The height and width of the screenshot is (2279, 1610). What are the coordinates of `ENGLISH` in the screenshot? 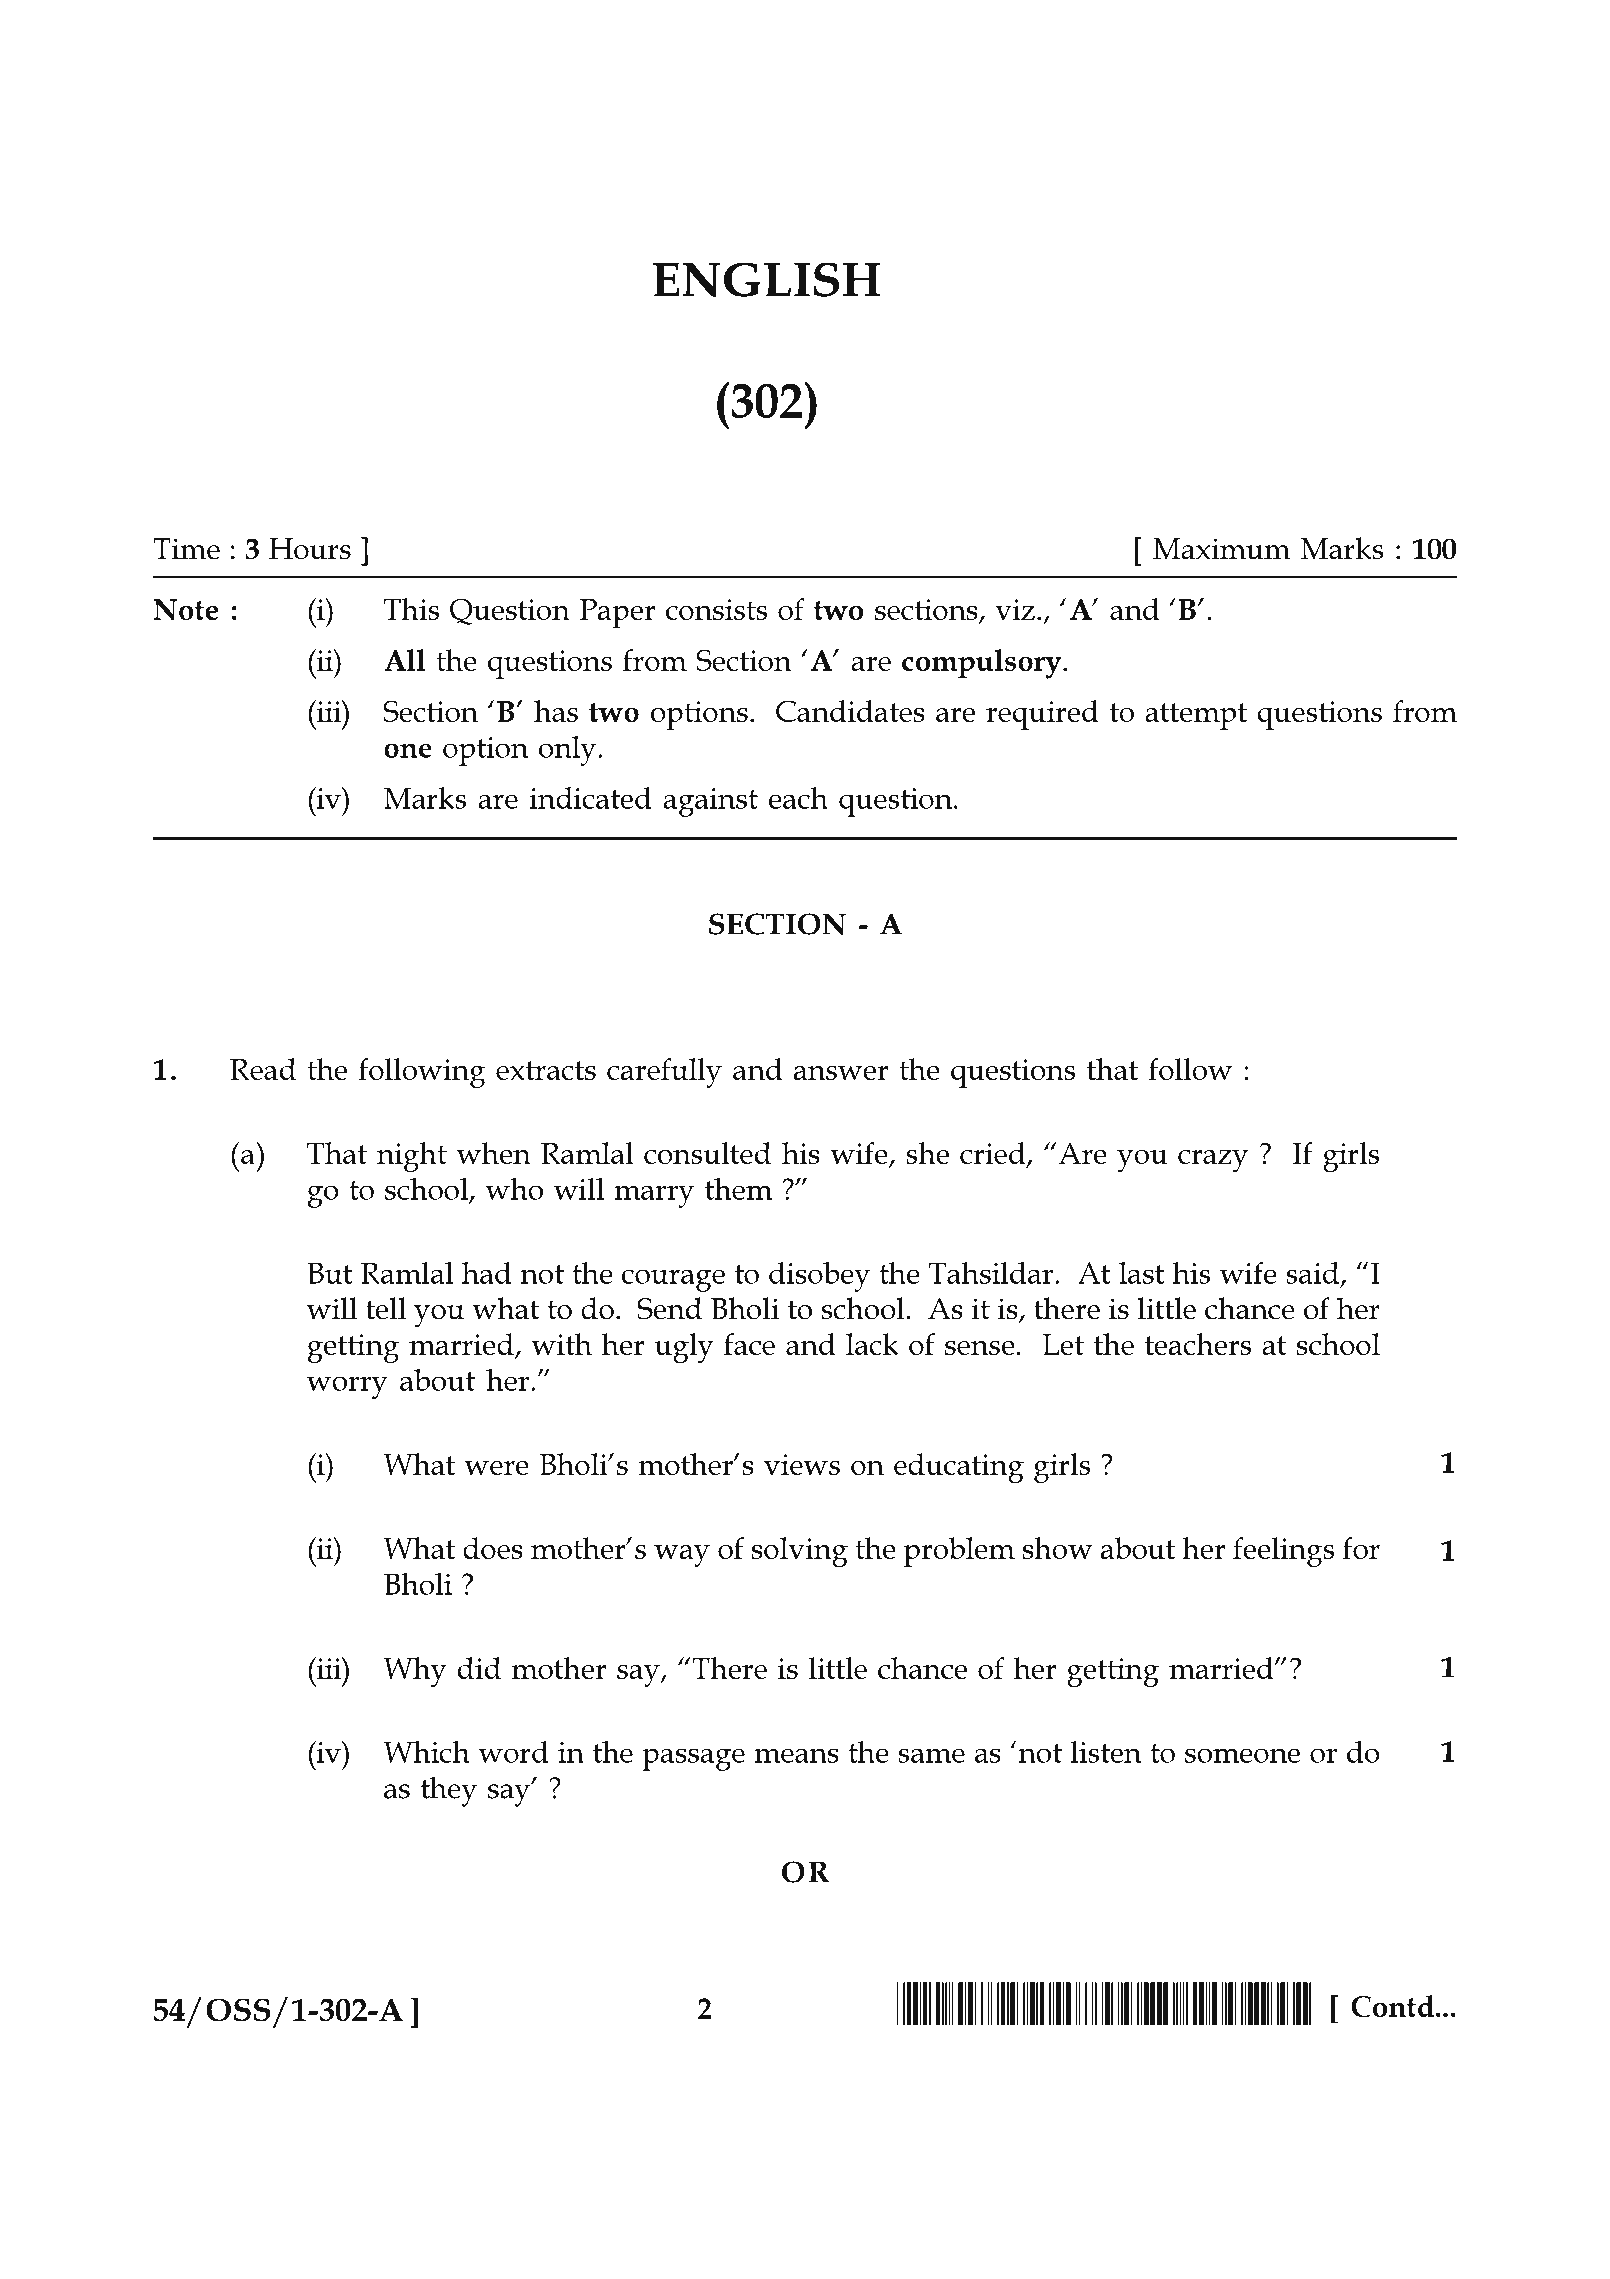 It's located at (767, 279).
